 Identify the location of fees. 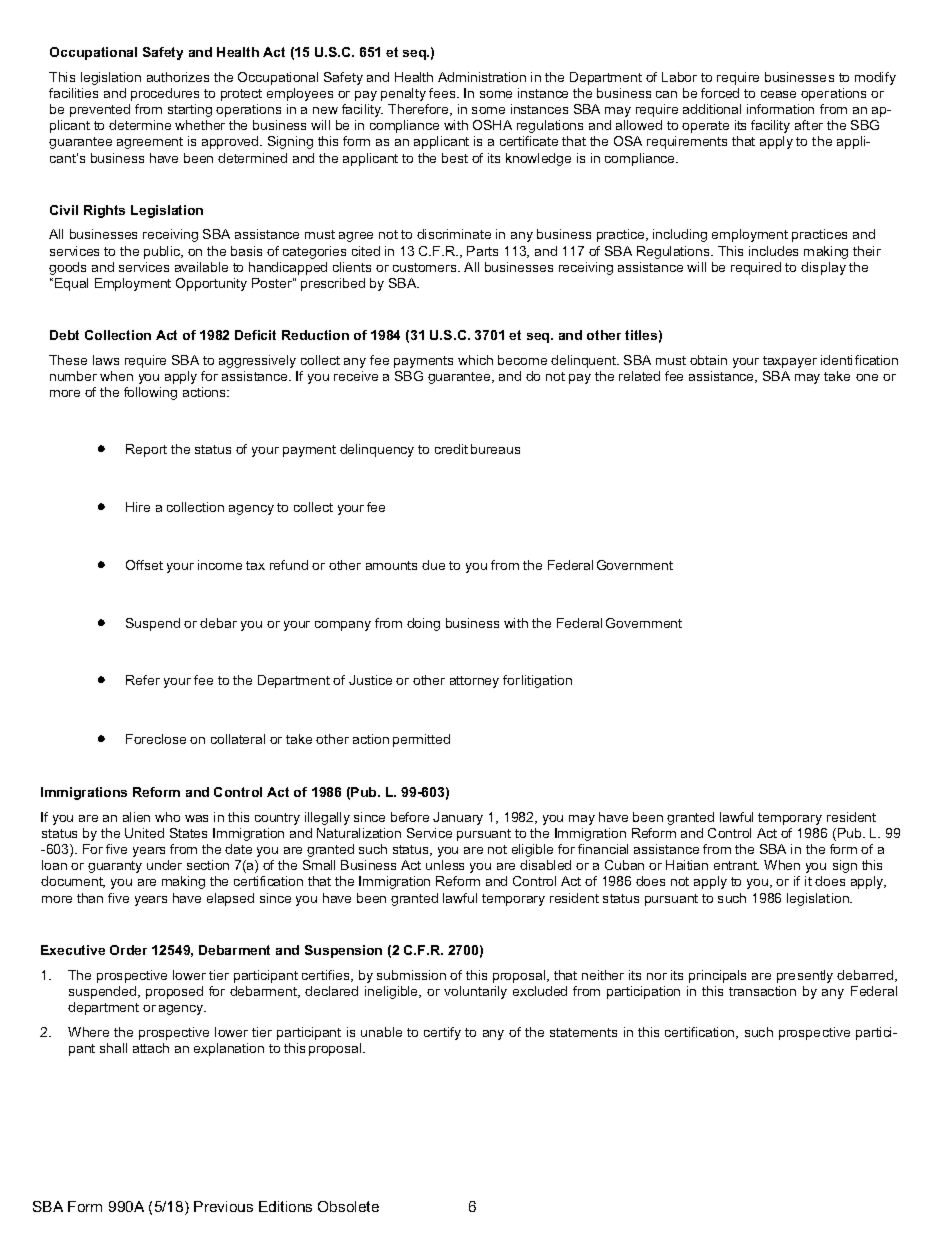
(443, 93).
